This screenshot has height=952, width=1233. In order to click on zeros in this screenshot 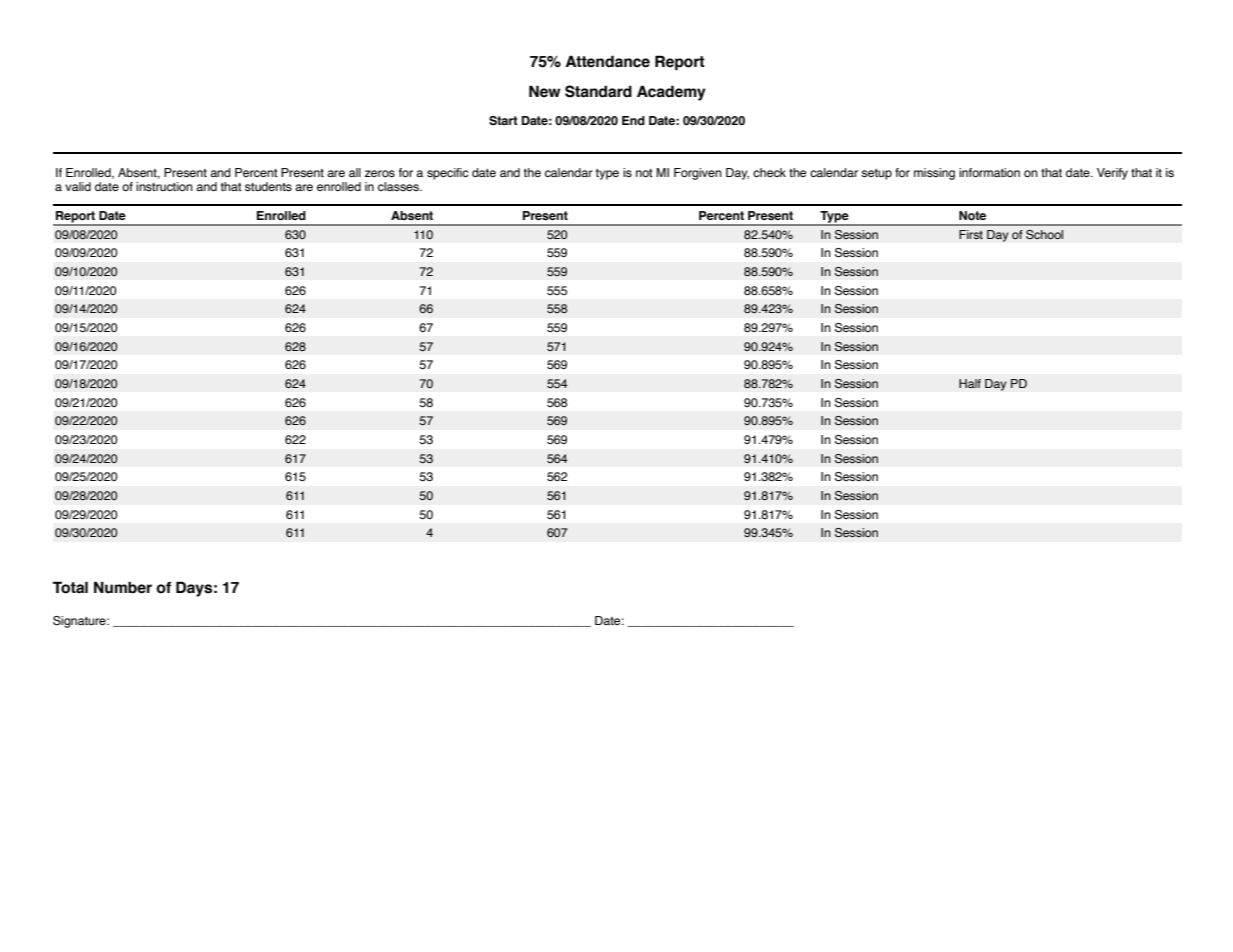, I will do `click(380, 173)`.
